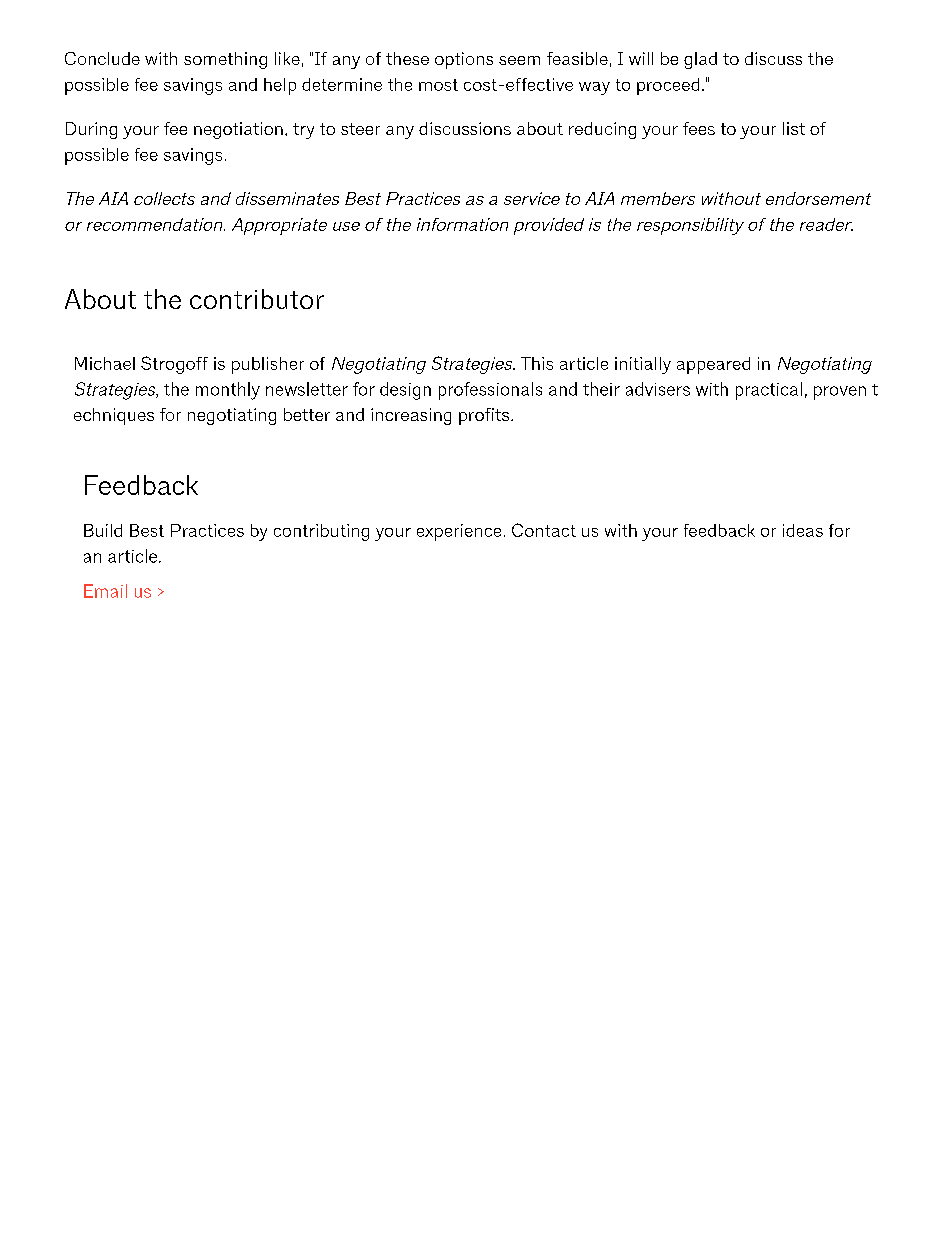 The height and width of the document is (1233, 952). I want to click on Email, so click(105, 591).
